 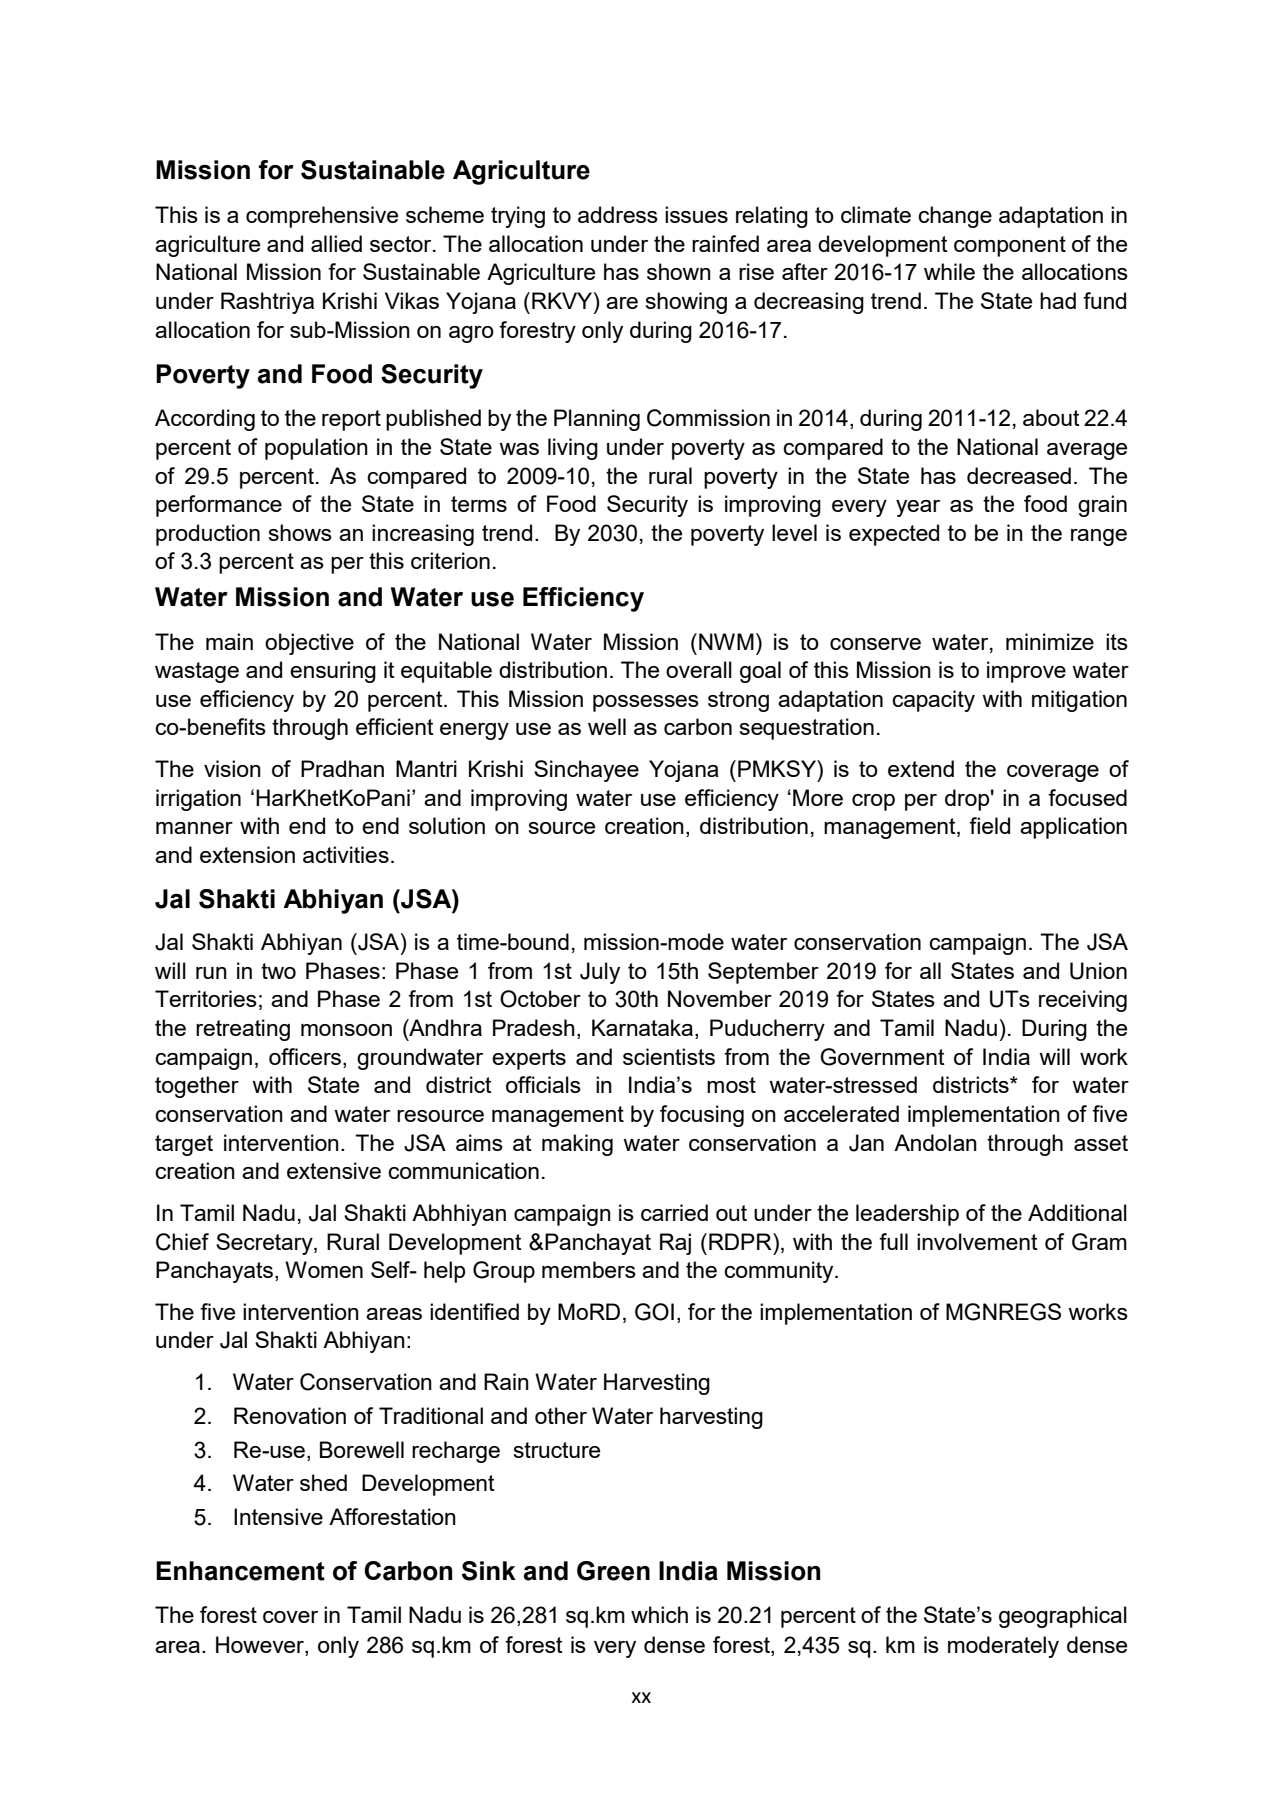 I want to click on ensuring, so click(x=333, y=672).
